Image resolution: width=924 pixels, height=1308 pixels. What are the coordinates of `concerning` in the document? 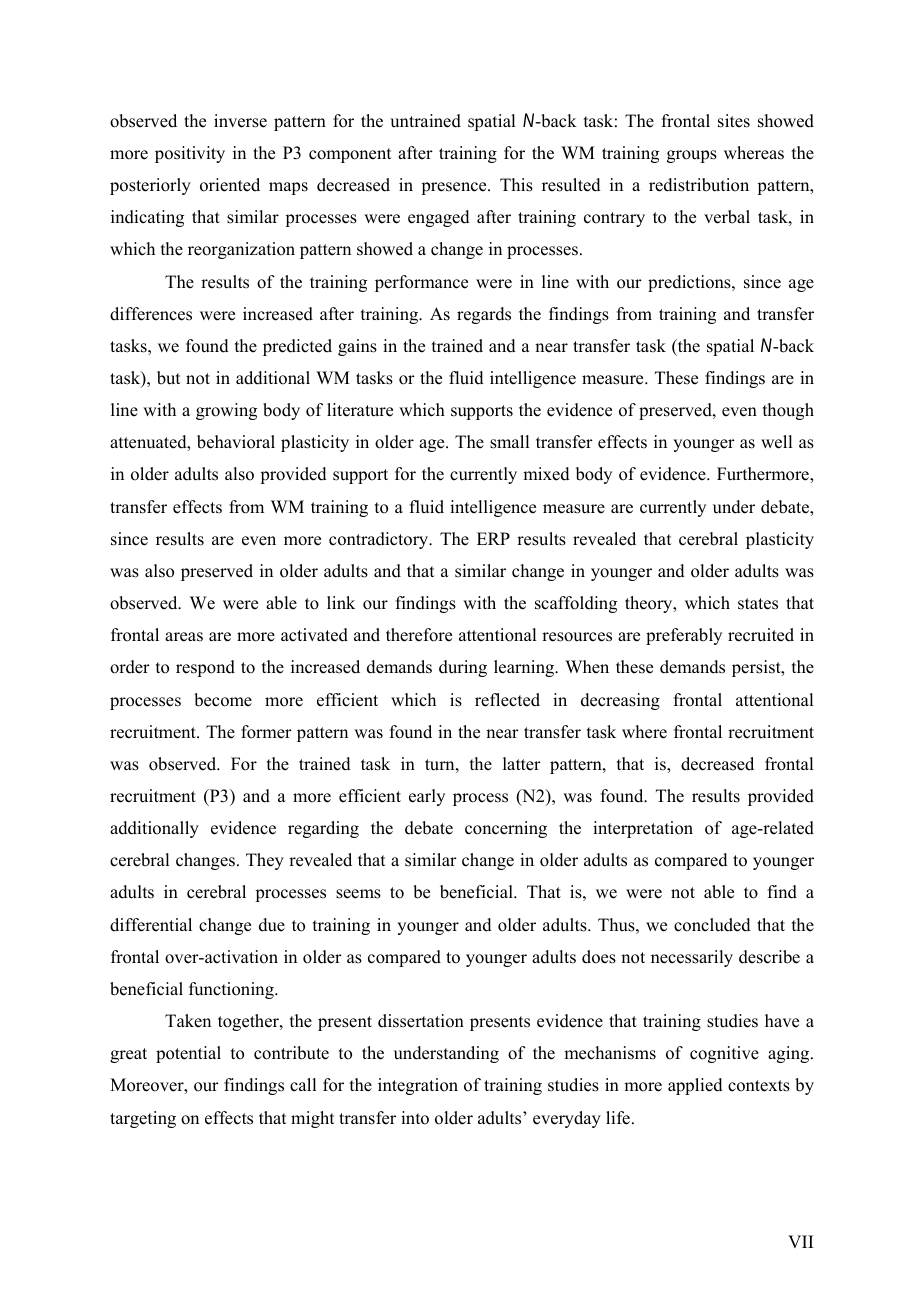 It's located at (506, 829).
